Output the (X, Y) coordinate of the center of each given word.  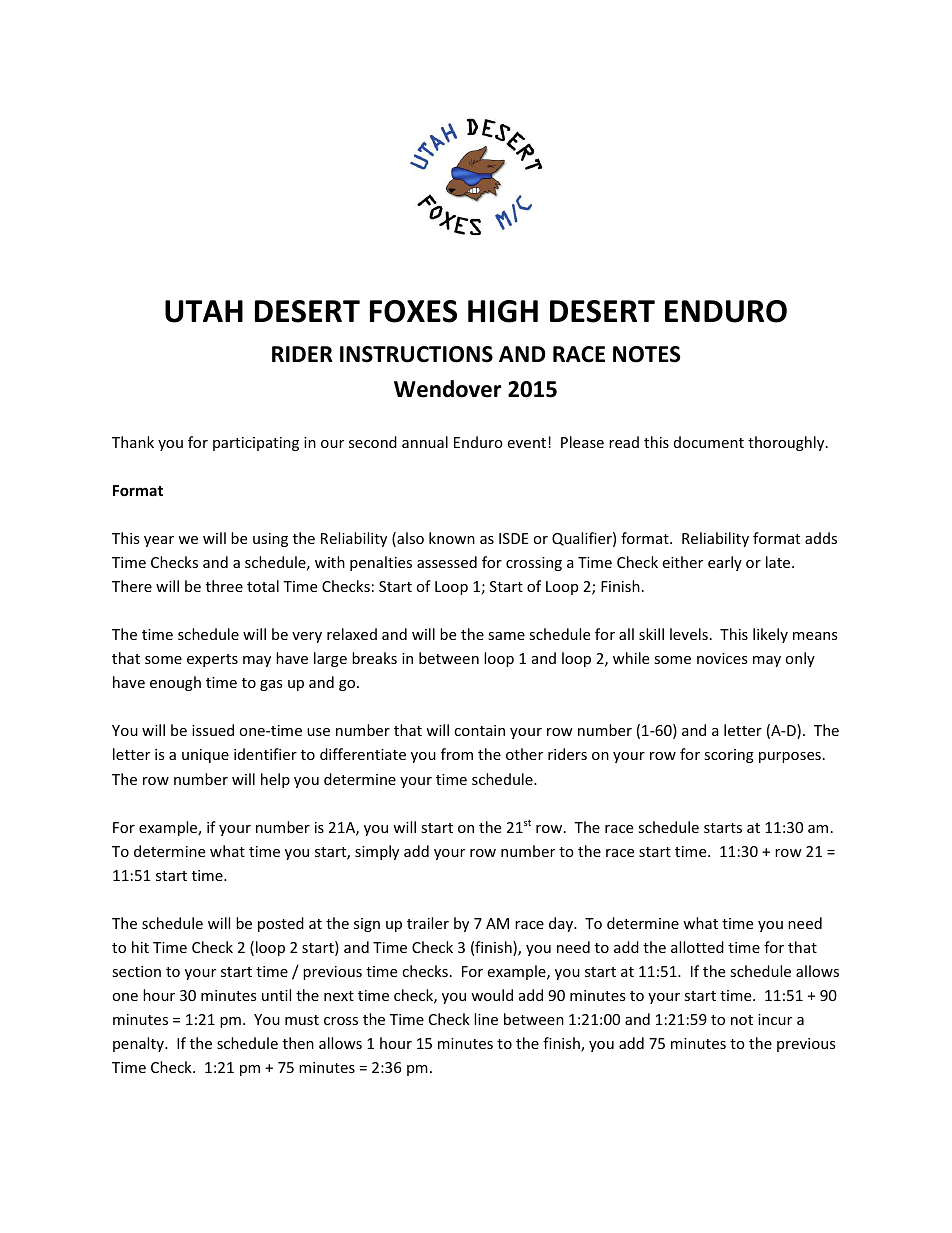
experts (212, 660)
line (486, 1019)
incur (775, 1019)
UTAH (204, 311)
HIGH (503, 311)
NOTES (647, 354)
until (276, 995)
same (506, 636)
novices (722, 658)
